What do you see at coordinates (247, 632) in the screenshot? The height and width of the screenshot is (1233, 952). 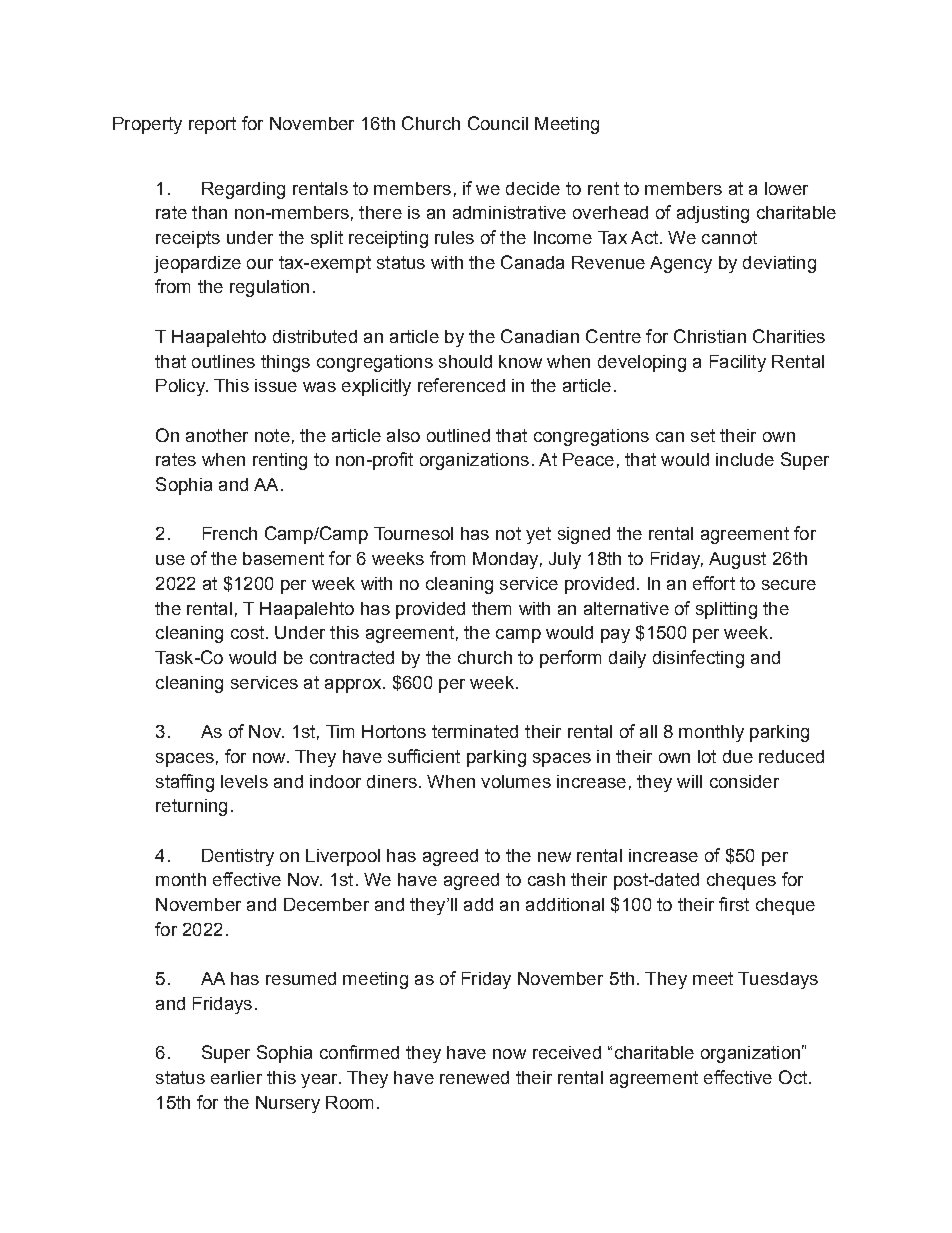 I see `cost` at bounding box center [247, 632].
